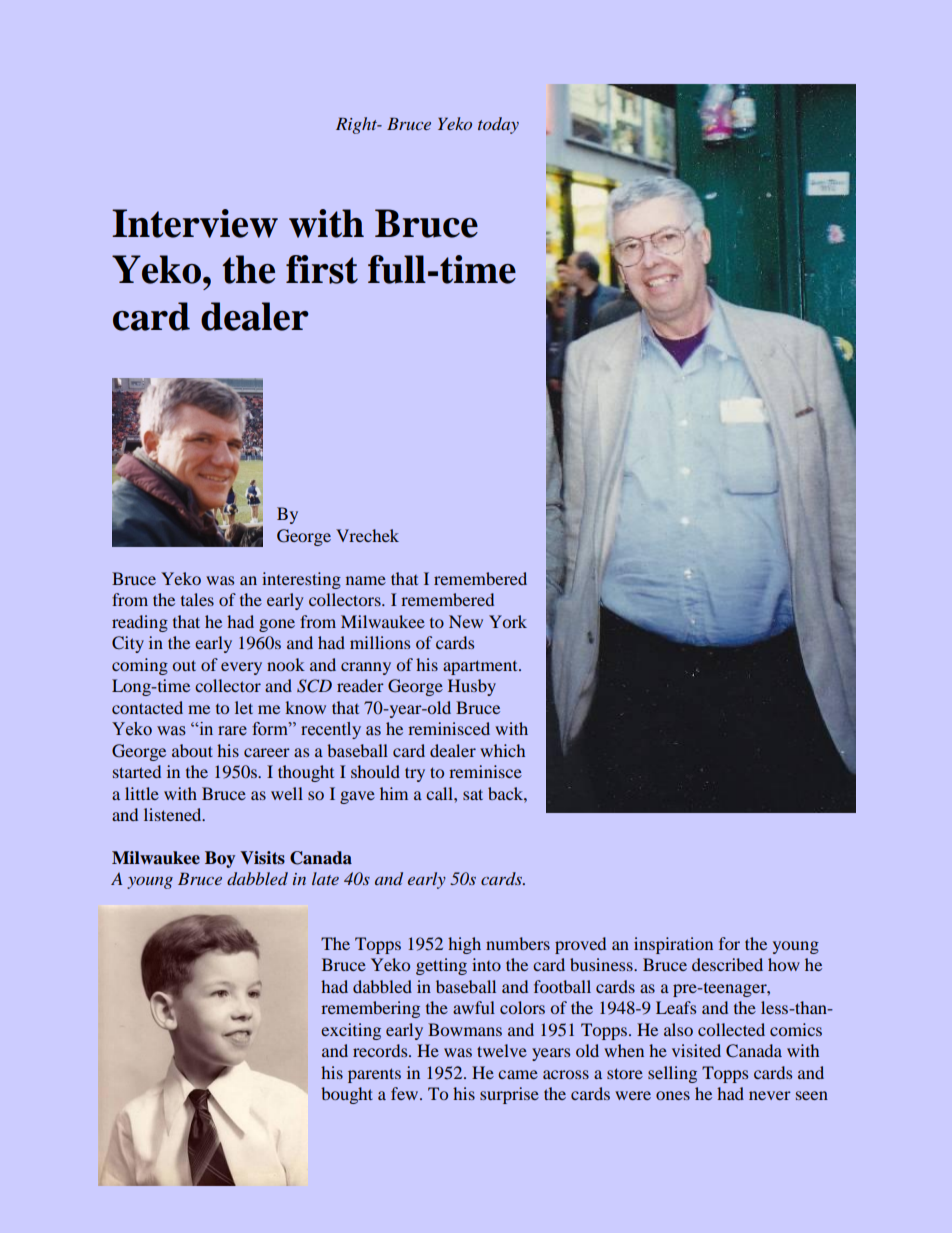  Describe the element at coordinates (498, 125) in the screenshot. I see `today` at that location.
